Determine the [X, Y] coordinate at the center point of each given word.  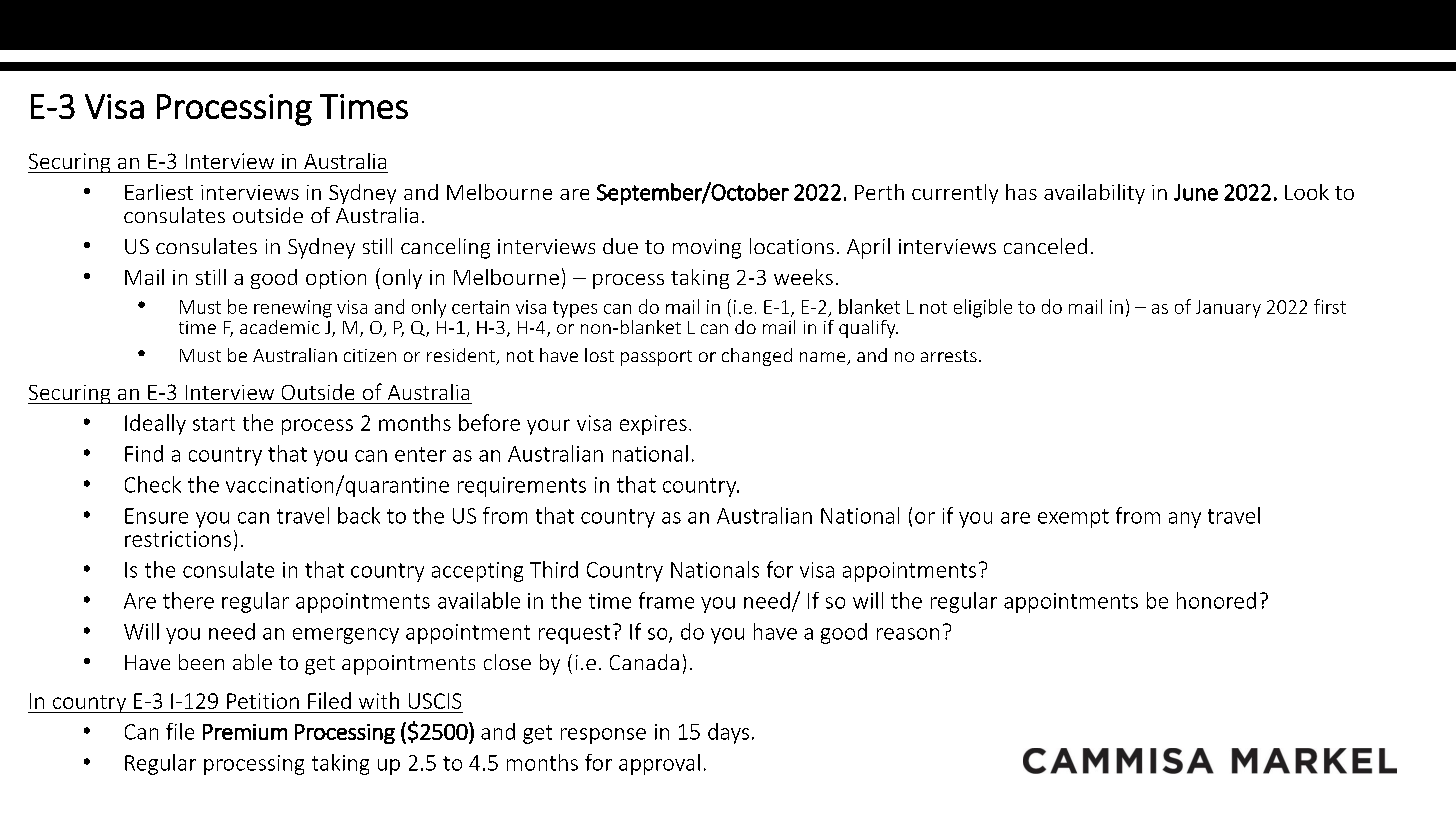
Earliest [159, 192]
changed [757, 357]
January [1228, 309]
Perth [879, 192]
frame [666, 600]
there [188, 600]
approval [659, 764]
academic [280, 327]
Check [153, 484]
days [728, 733]
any [1185, 520]
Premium [245, 732]
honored [1216, 600]
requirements [522, 487]
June [1196, 192]
